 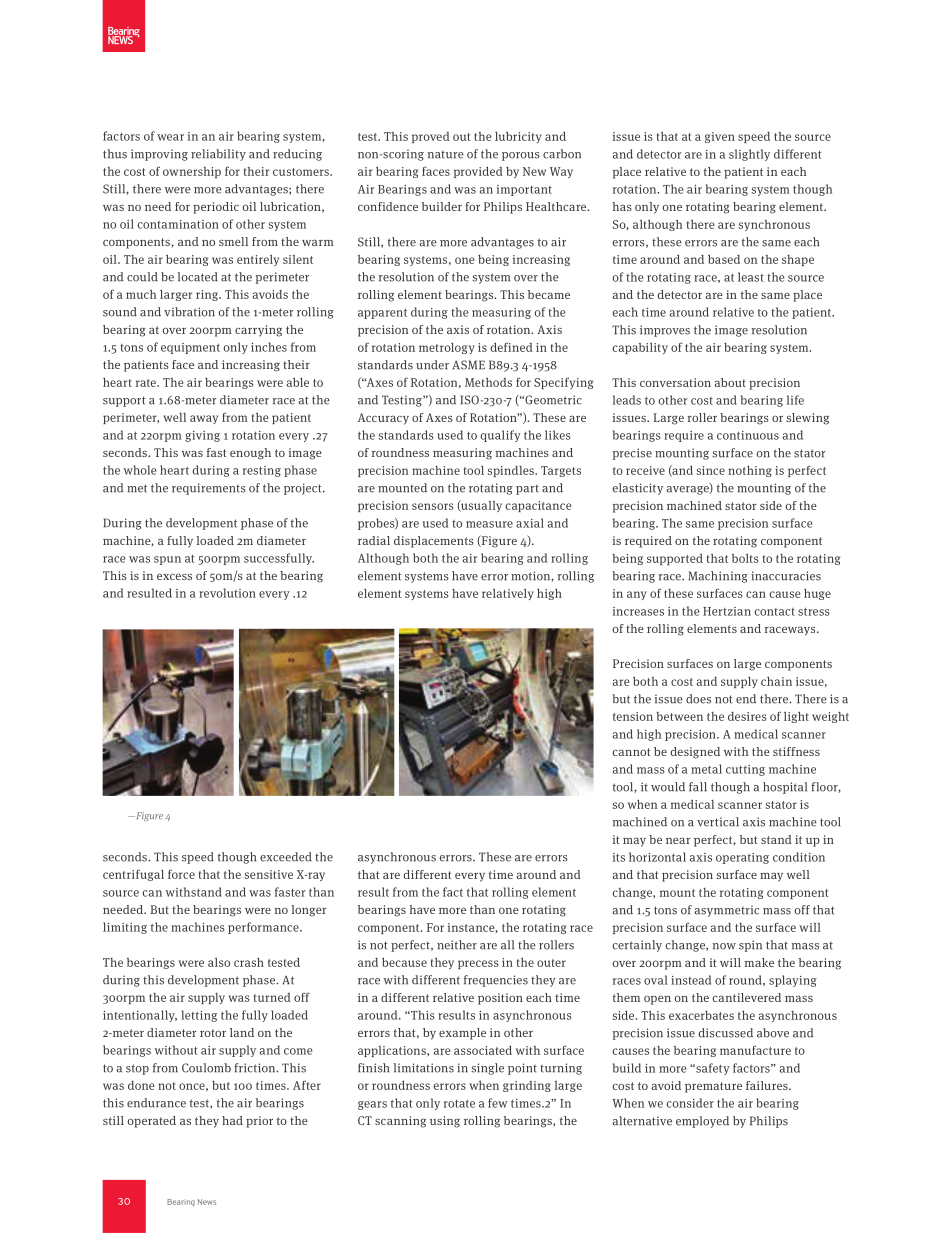 What do you see at coordinates (192, 172) in the screenshot?
I see `ownership` at bounding box center [192, 172].
